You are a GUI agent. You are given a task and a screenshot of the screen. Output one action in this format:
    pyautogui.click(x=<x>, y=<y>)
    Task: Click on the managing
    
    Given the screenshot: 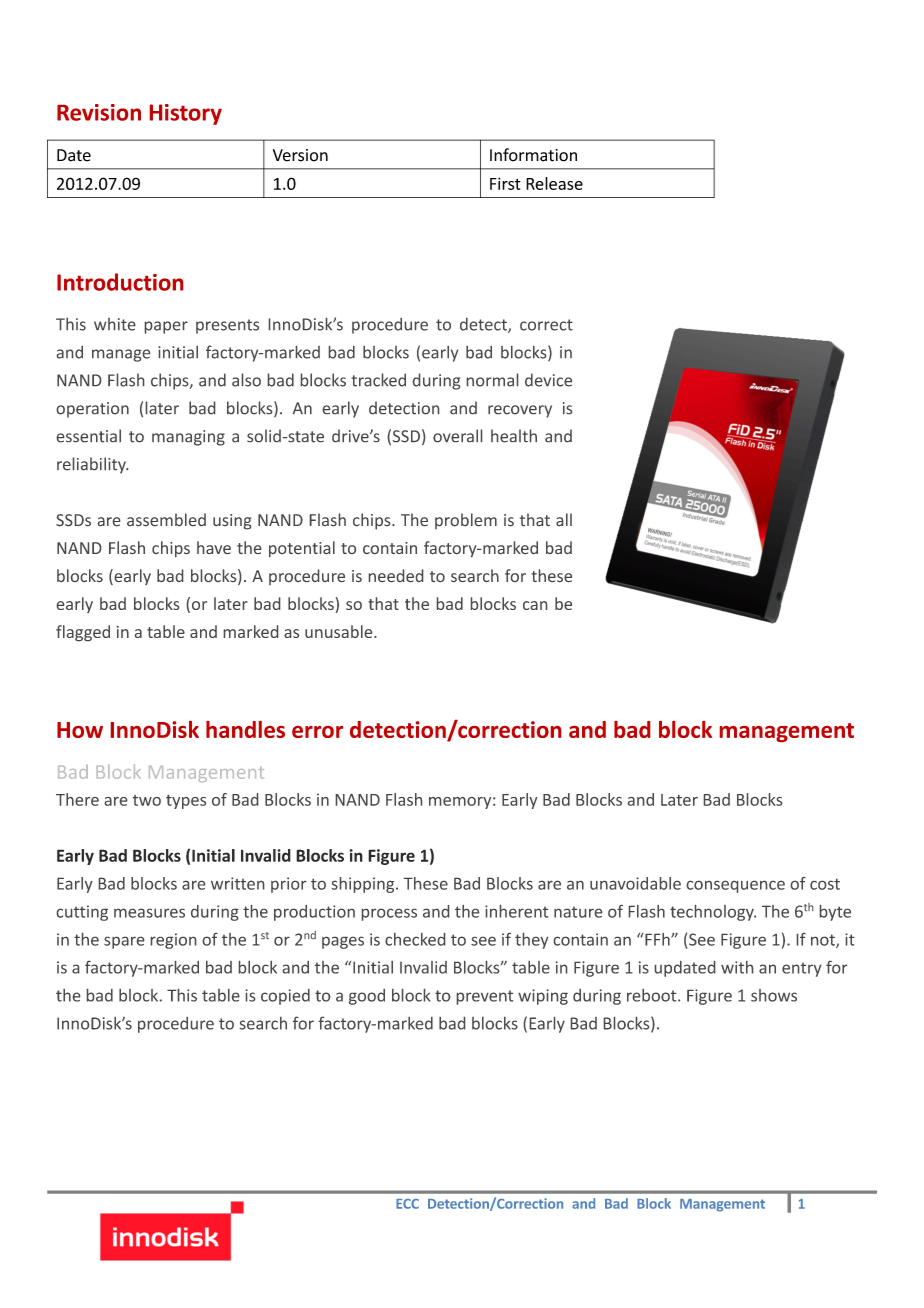 What is the action you would take?
    pyautogui.click(x=188, y=438)
